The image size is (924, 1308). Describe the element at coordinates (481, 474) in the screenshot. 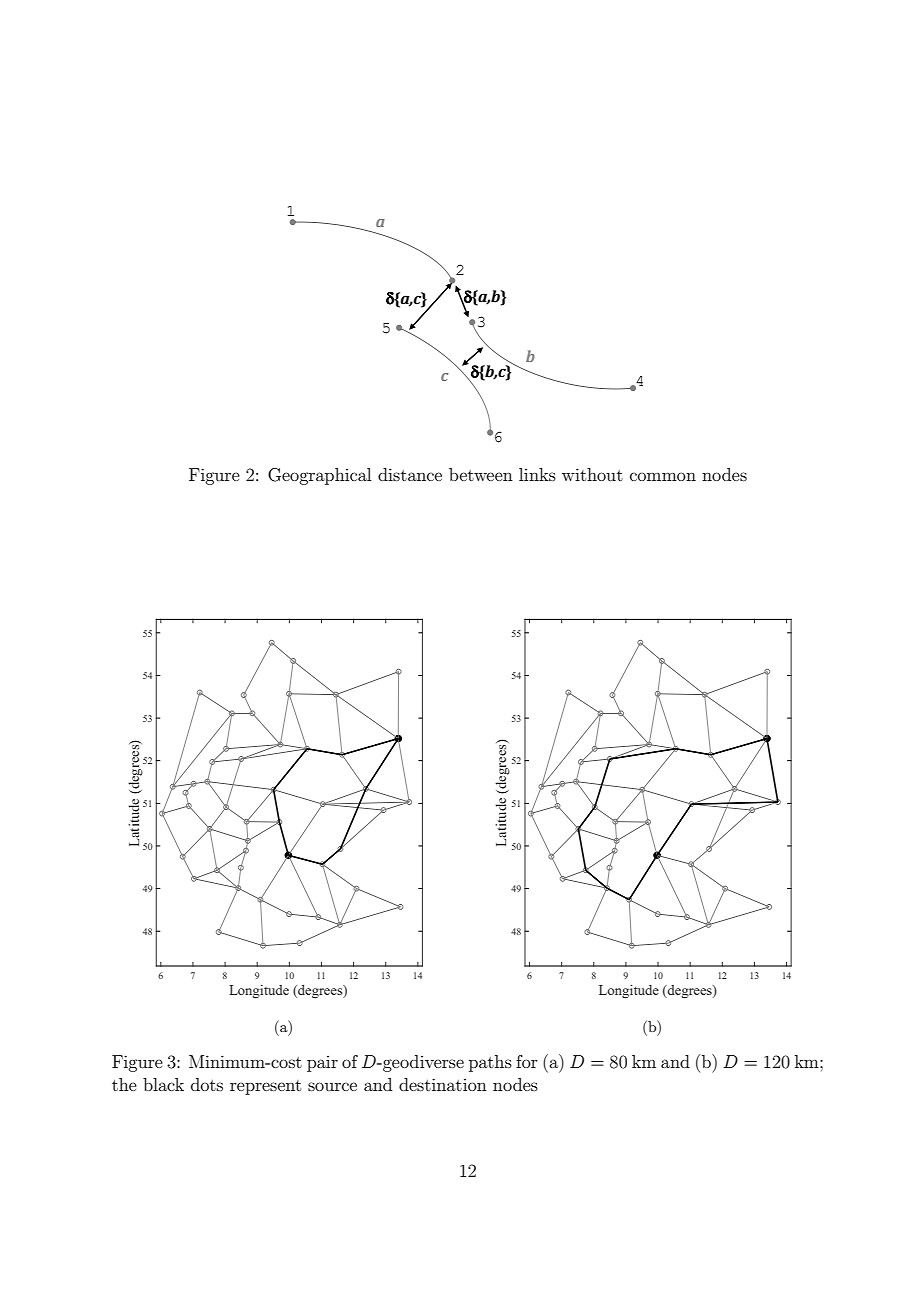

I see `between` at that location.
